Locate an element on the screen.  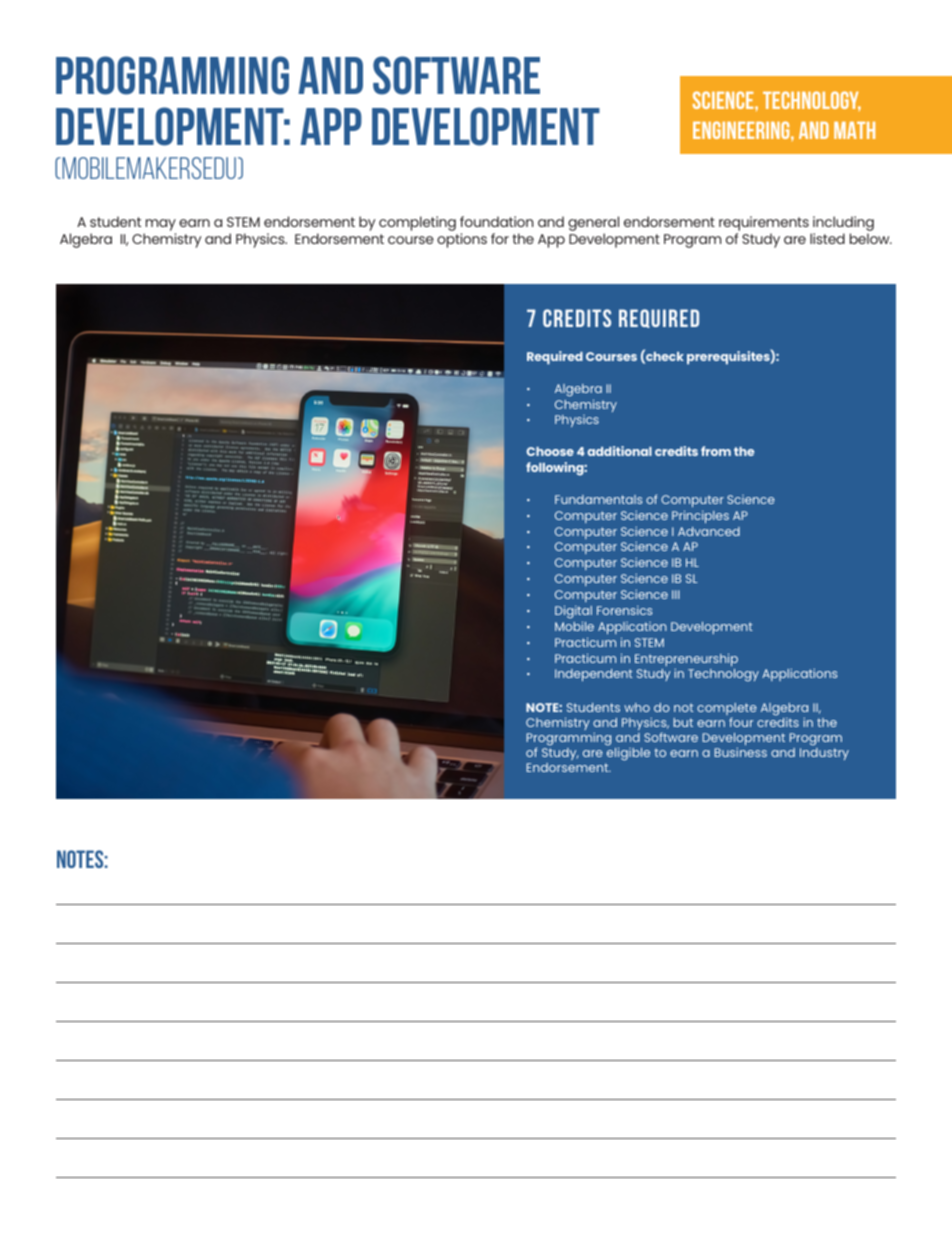
completing is located at coordinates (417, 223).
